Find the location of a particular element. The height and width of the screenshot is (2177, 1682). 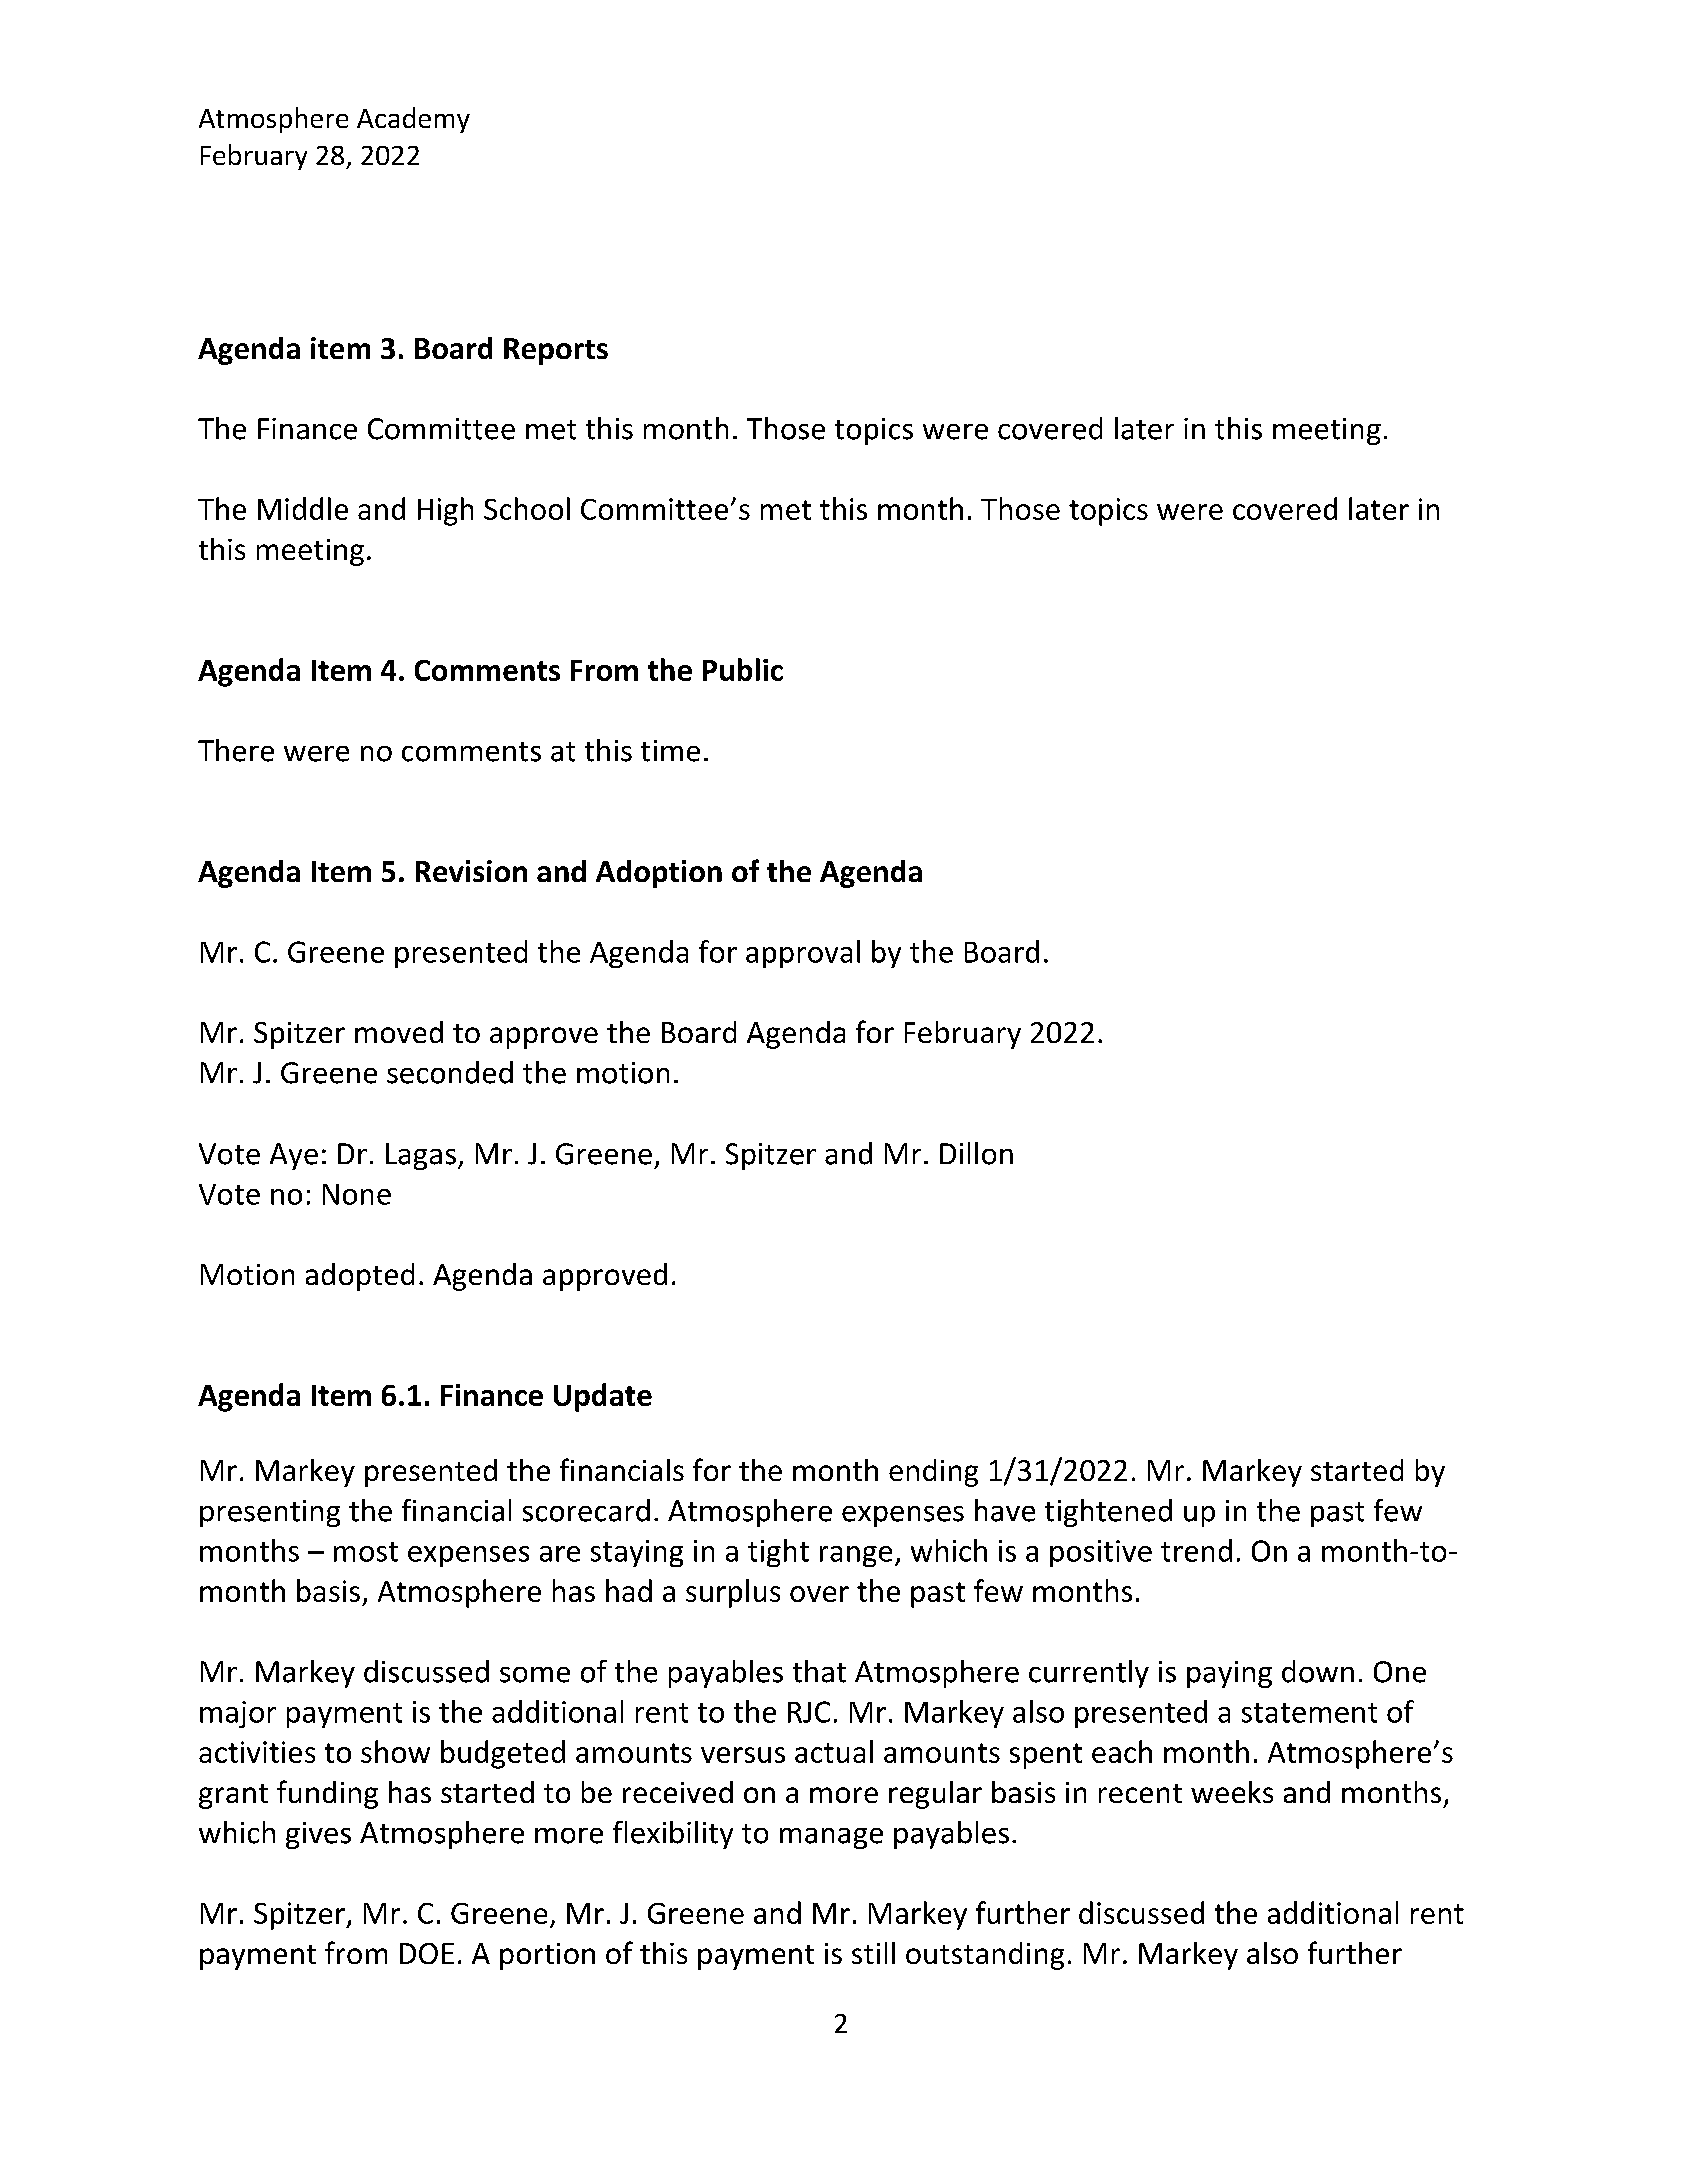

approval is located at coordinates (803, 954).
